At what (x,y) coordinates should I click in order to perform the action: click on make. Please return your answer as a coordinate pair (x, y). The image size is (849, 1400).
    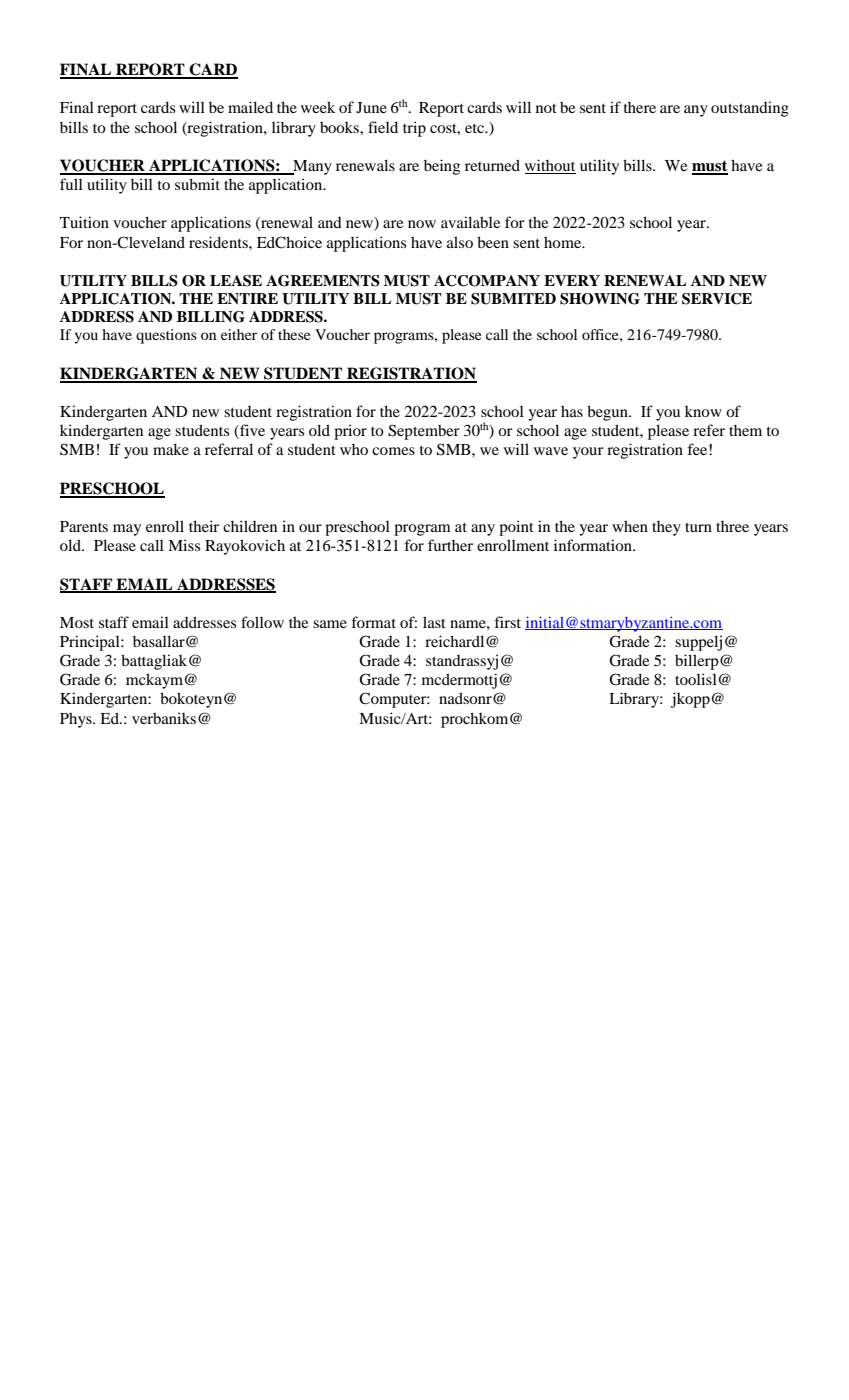
    Looking at the image, I should click on (171, 449).
